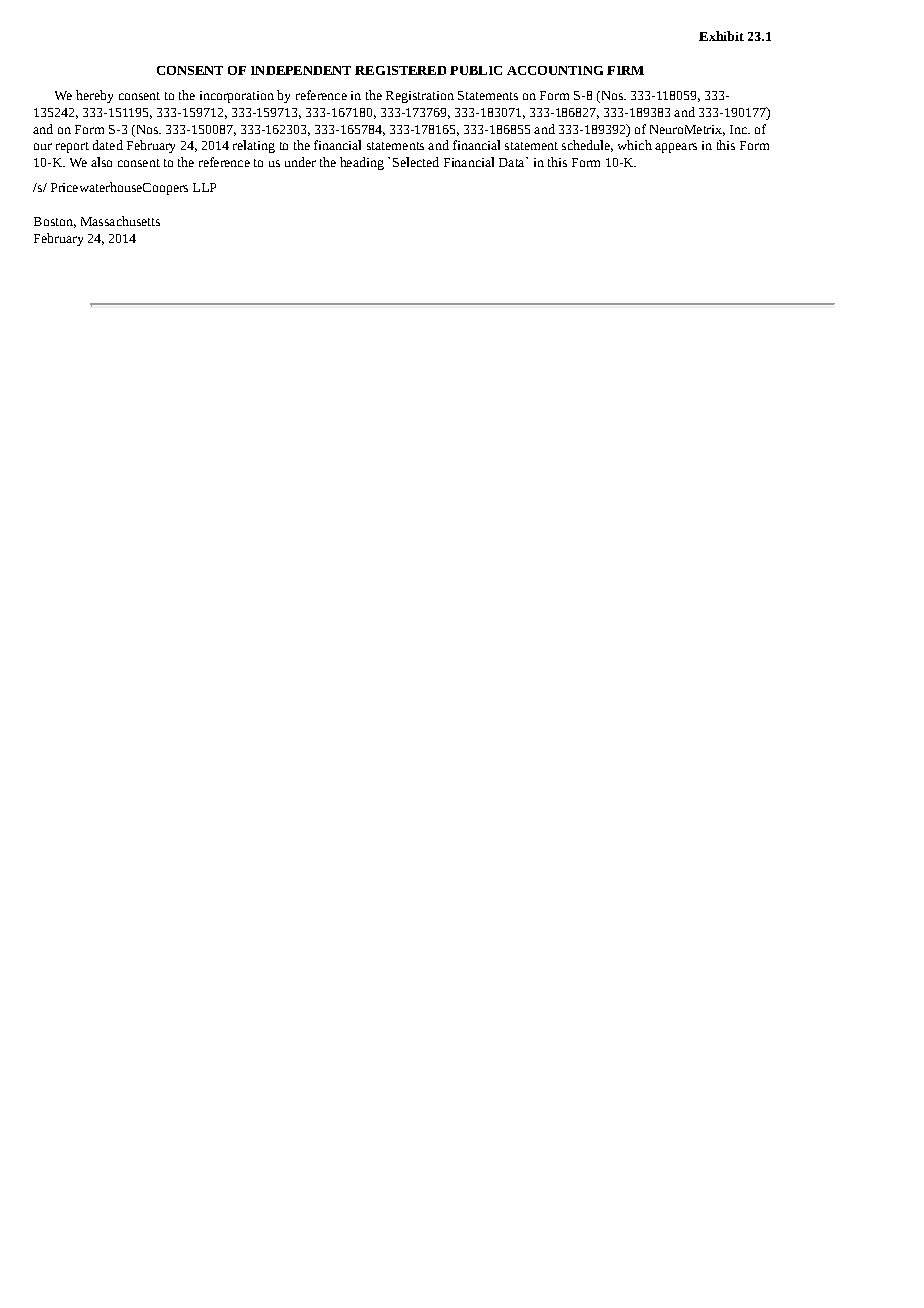  What do you see at coordinates (400, 70) in the document?
I see `REGISTERED` at bounding box center [400, 70].
